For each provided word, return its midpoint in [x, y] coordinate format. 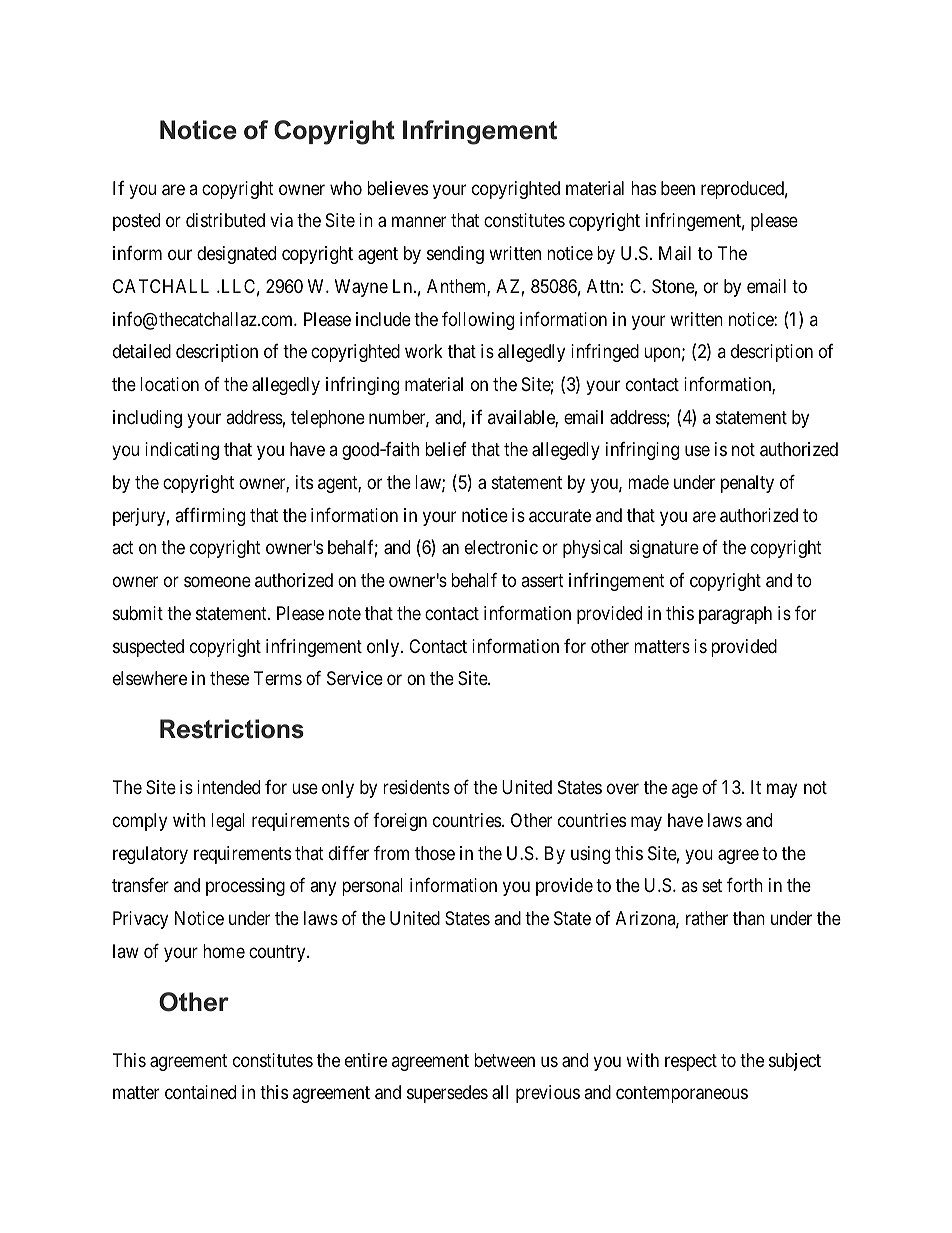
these [229, 678]
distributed [225, 220]
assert [542, 580]
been [678, 188]
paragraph [735, 615]
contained [200, 1092]
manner [419, 222]
